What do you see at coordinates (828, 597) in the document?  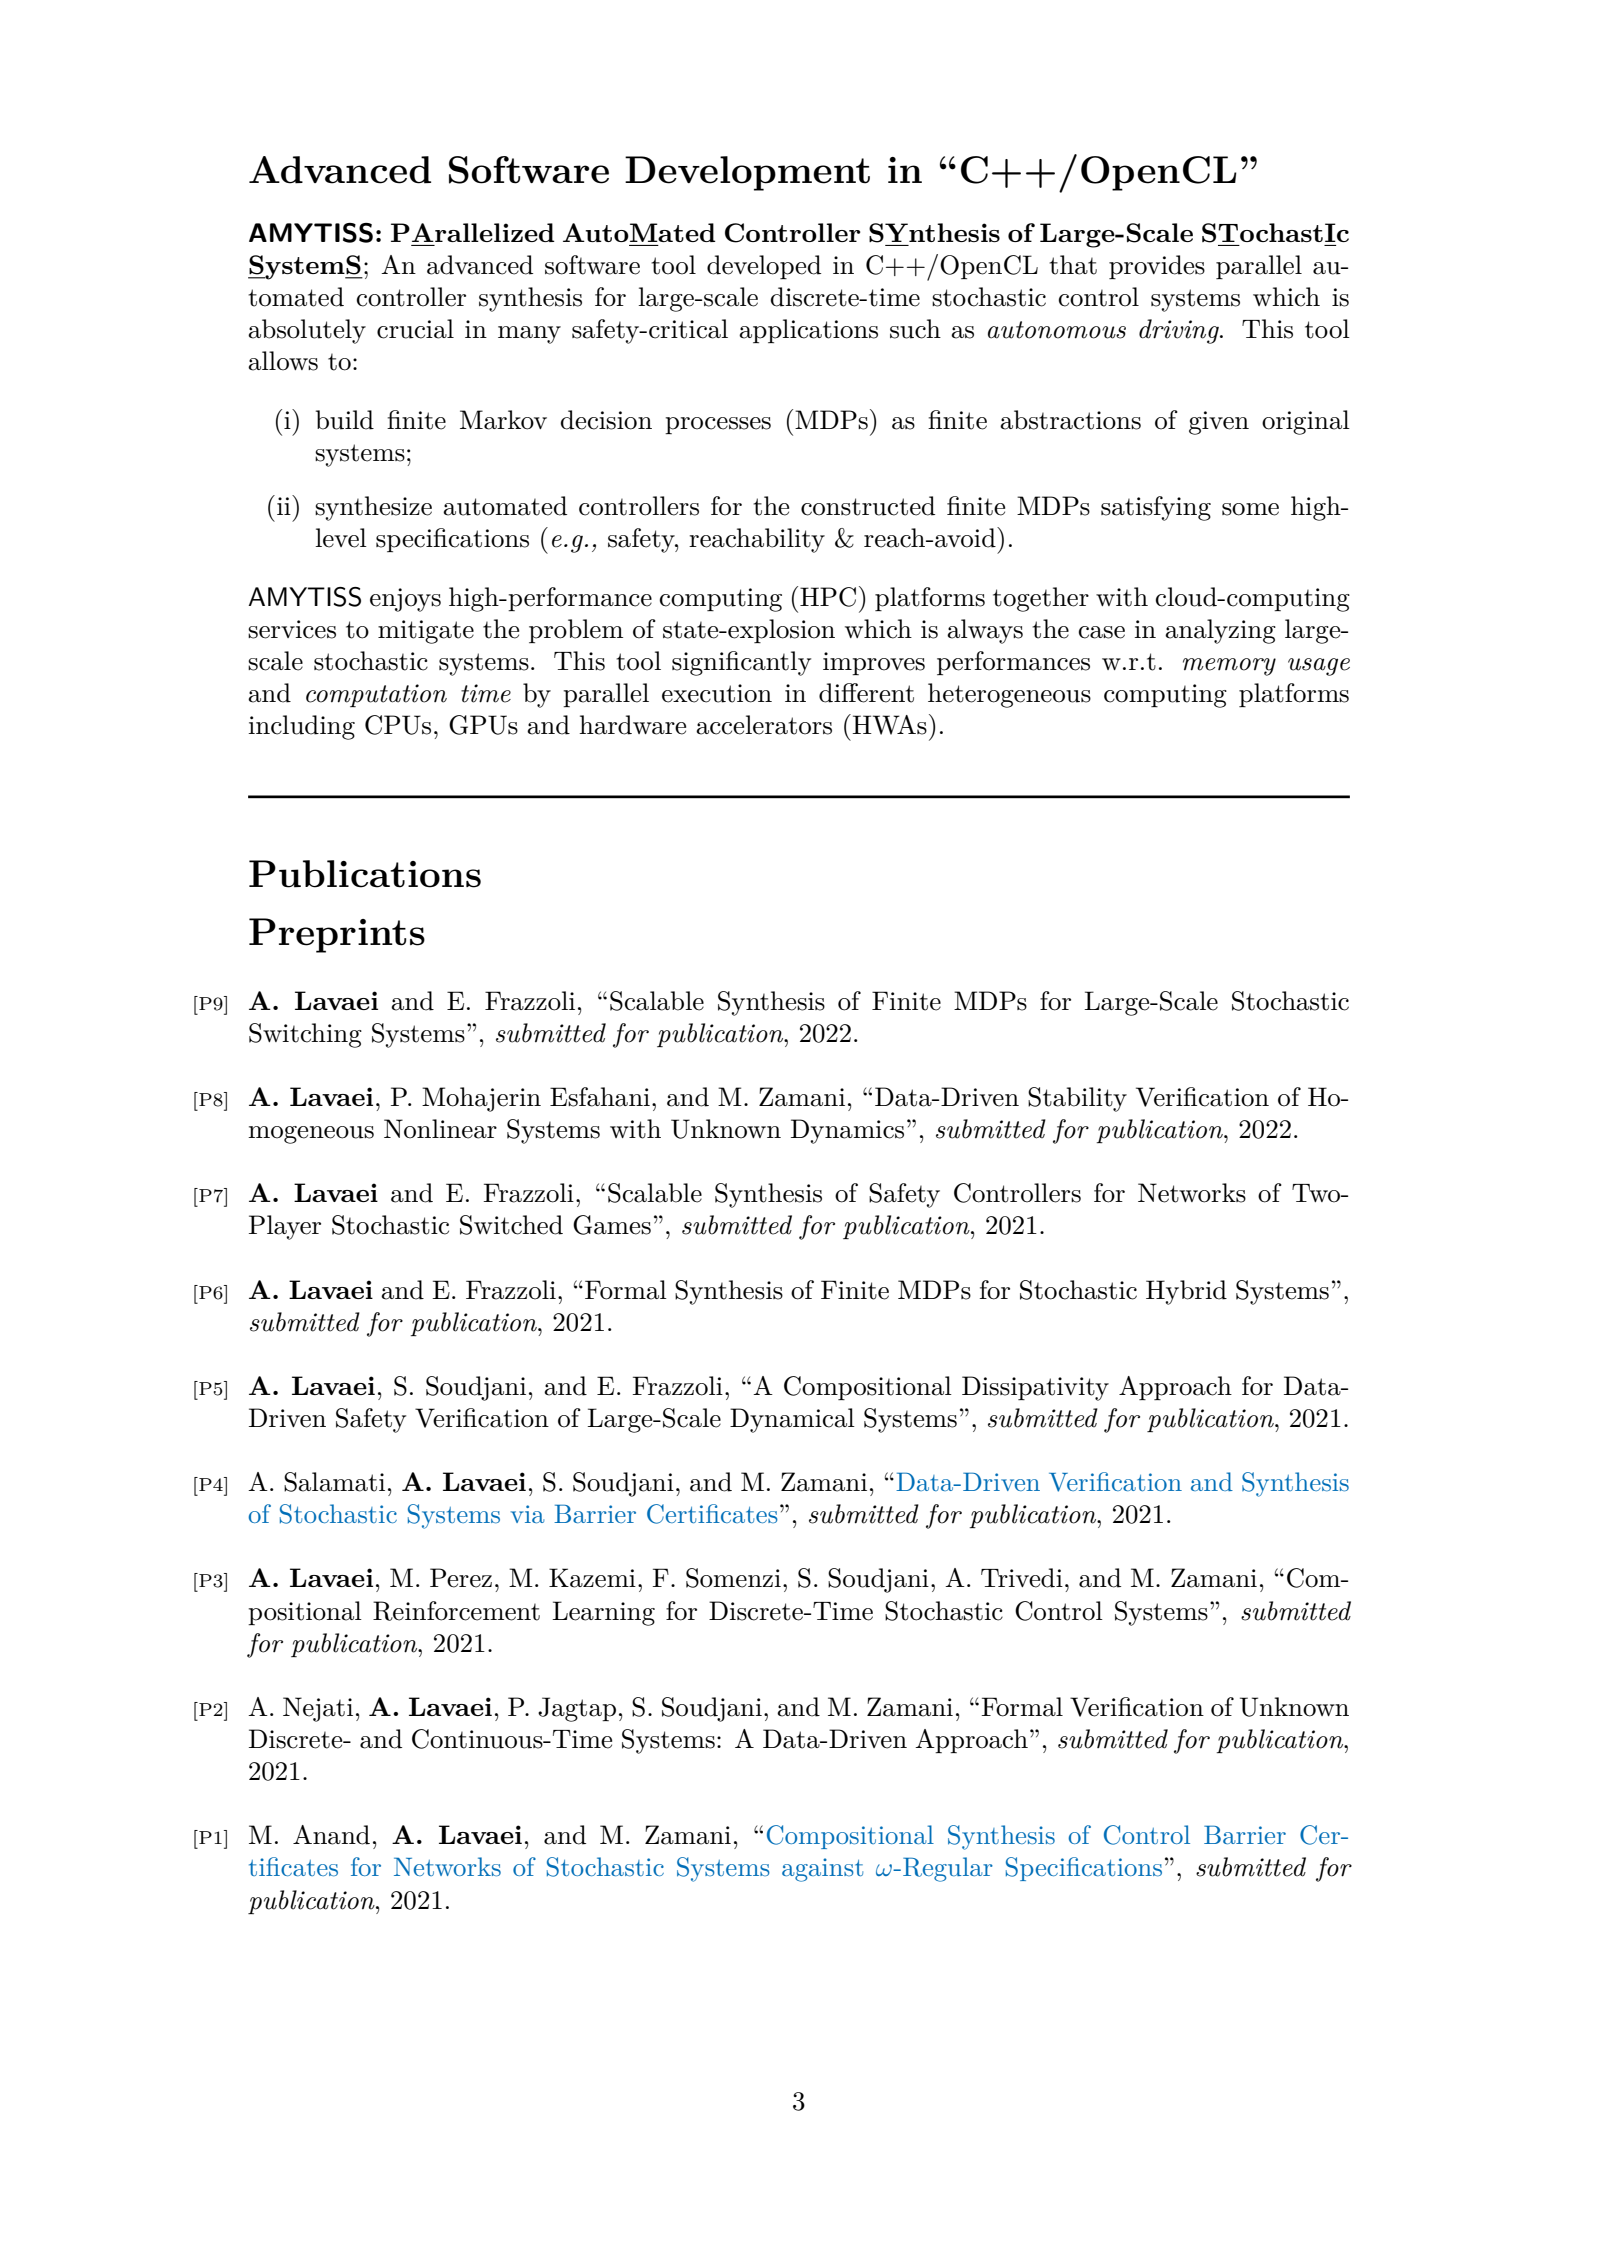 I see `HPC` at bounding box center [828, 597].
